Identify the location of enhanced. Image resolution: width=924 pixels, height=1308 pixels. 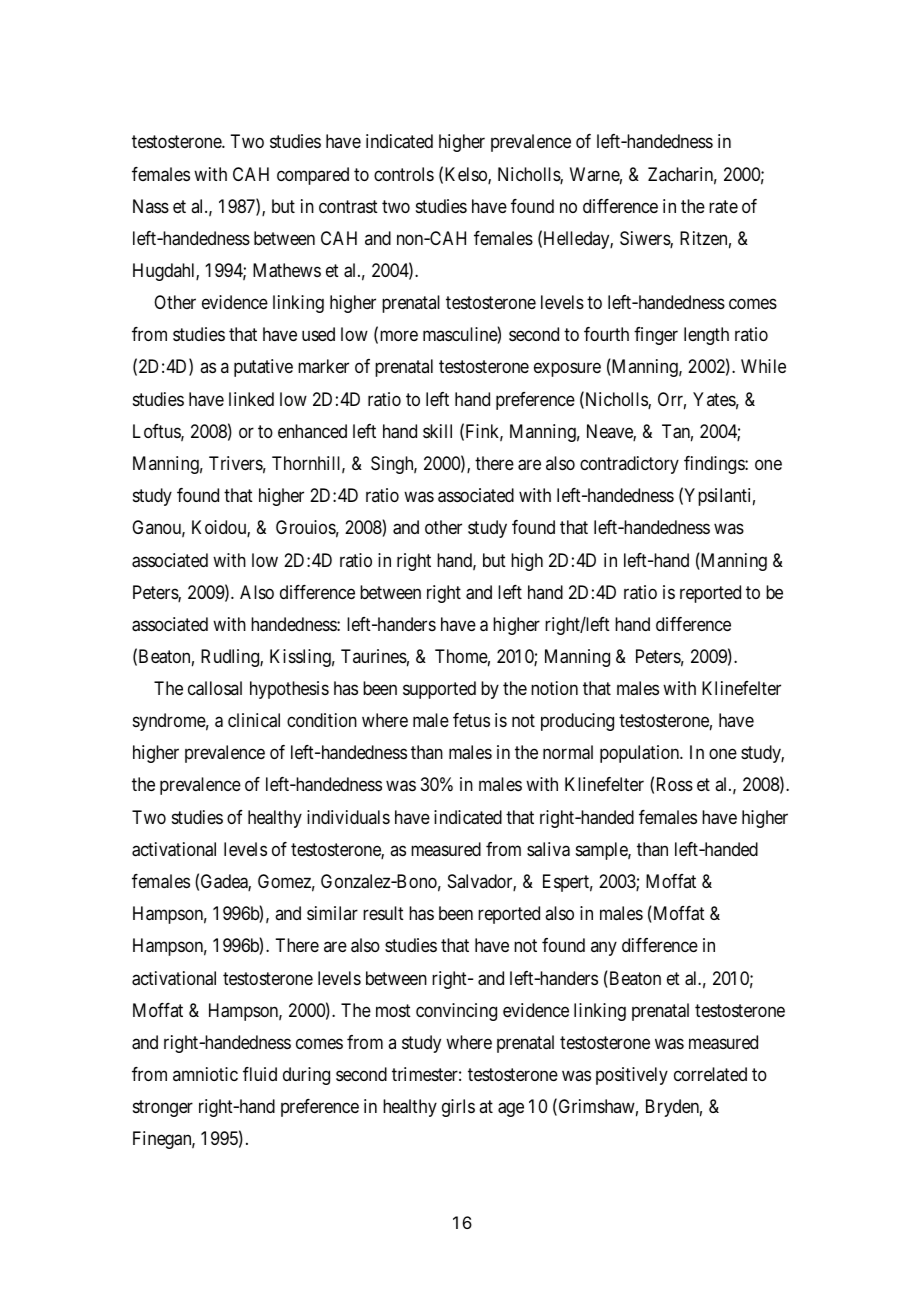
(312, 431).
